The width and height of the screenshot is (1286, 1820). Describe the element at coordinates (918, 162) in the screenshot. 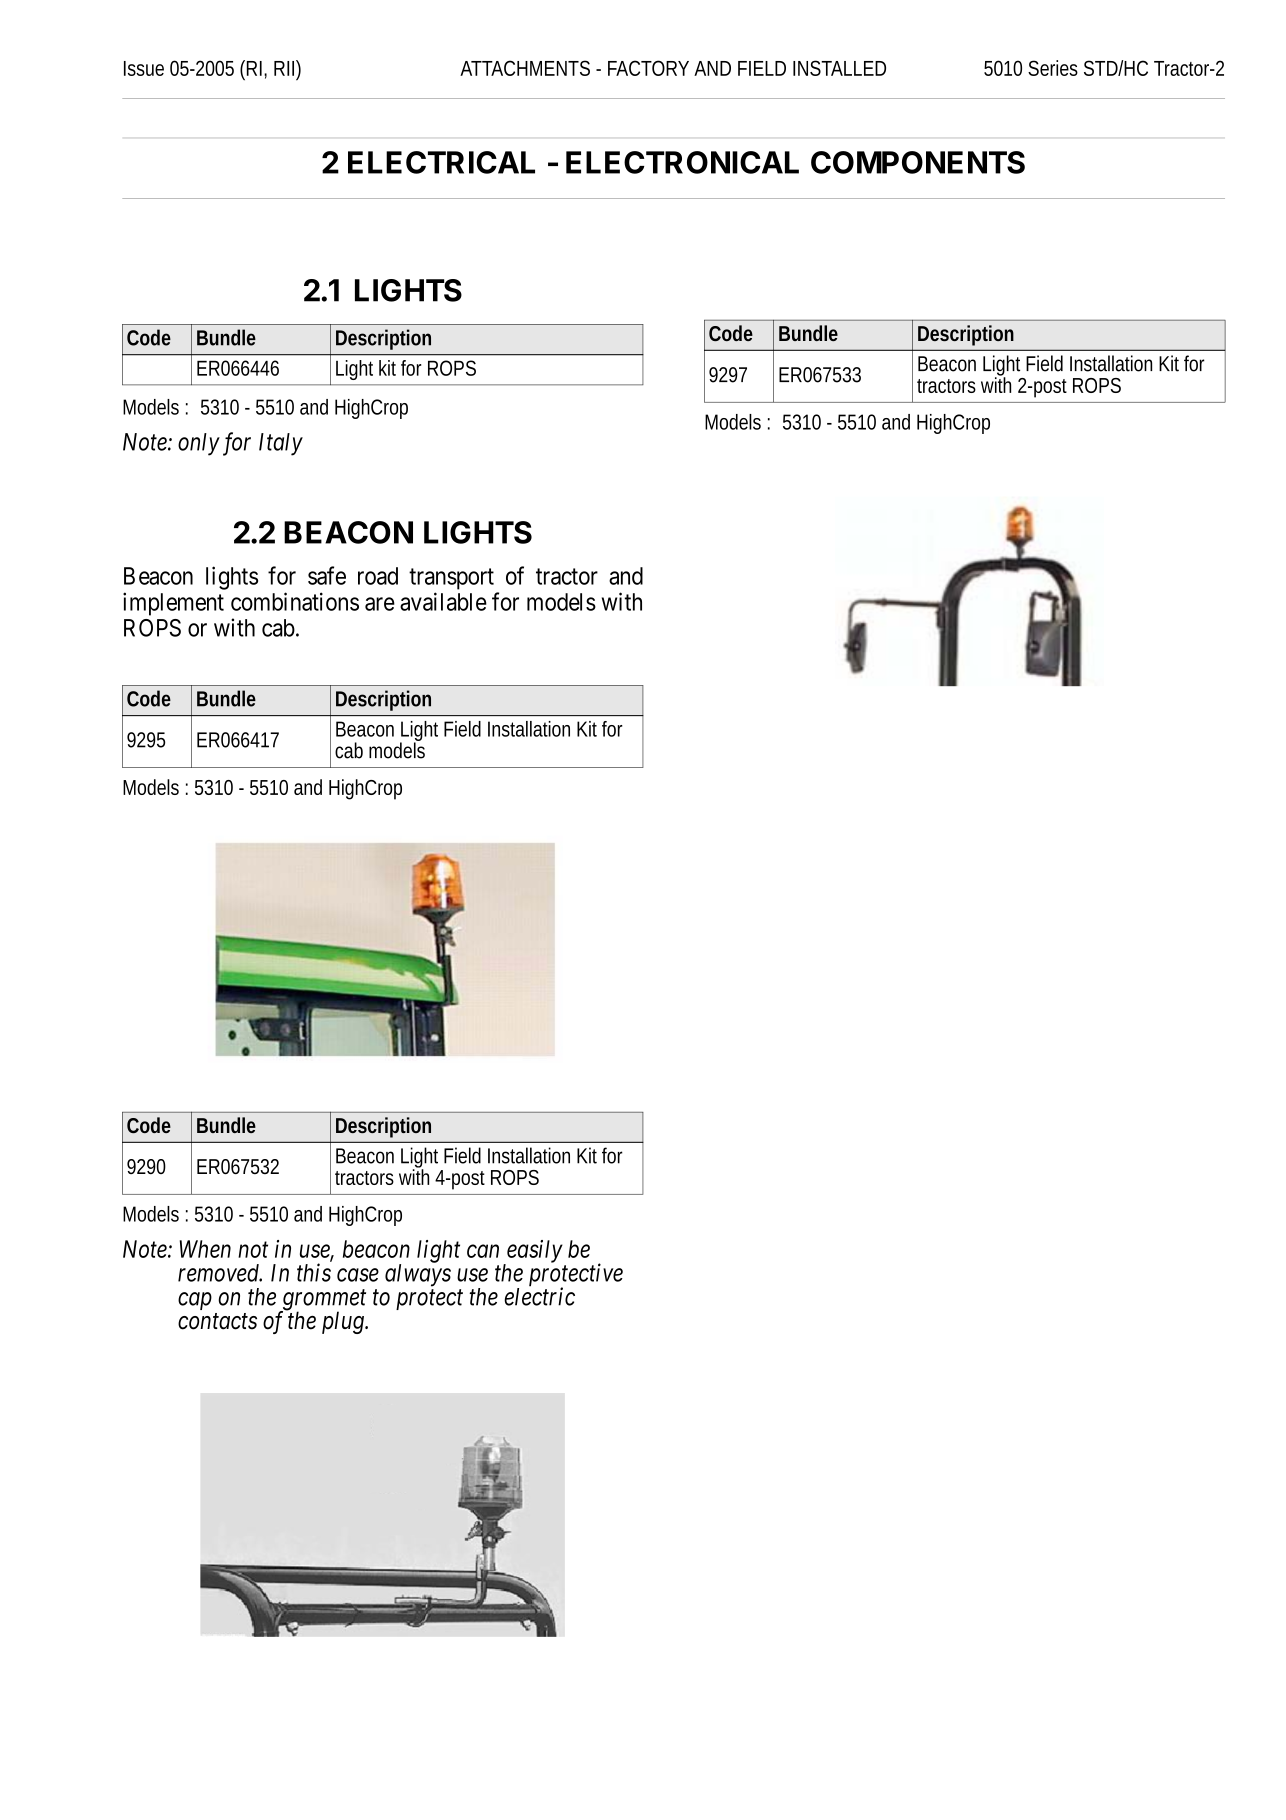

I see `COMPONENTS` at that location.
